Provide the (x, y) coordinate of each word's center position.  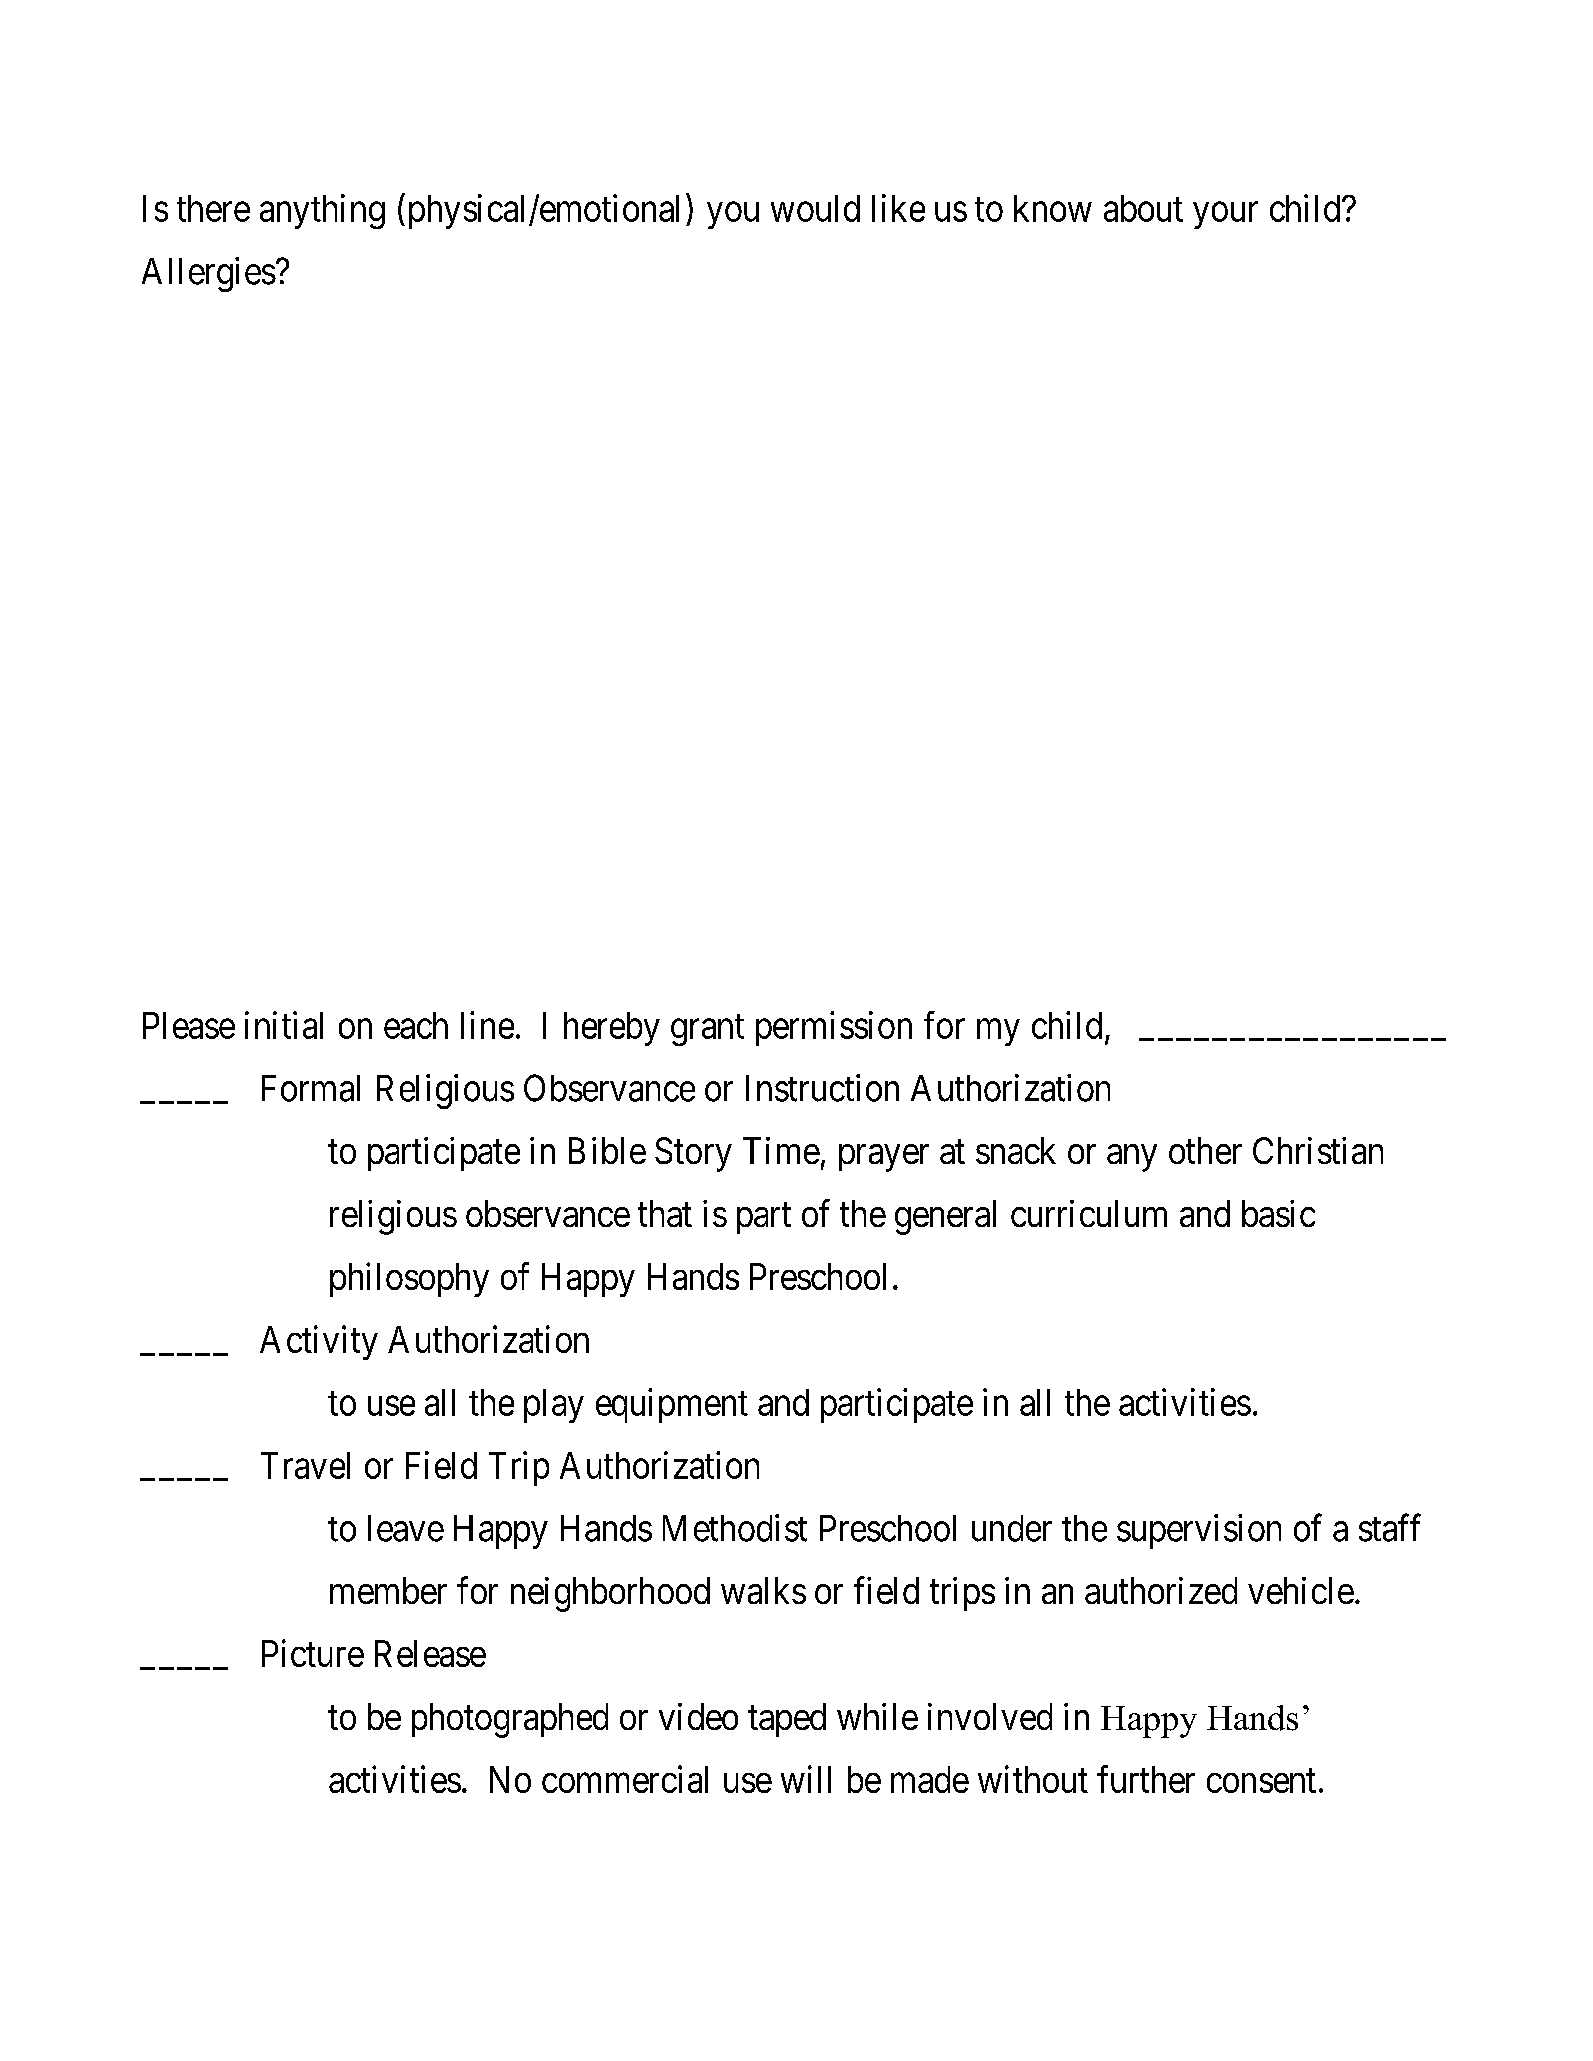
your (1225, 215)
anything (322, 211)
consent (1261, 1781)
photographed (510, 1720)
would (815, 208)
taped (787, 1720)
